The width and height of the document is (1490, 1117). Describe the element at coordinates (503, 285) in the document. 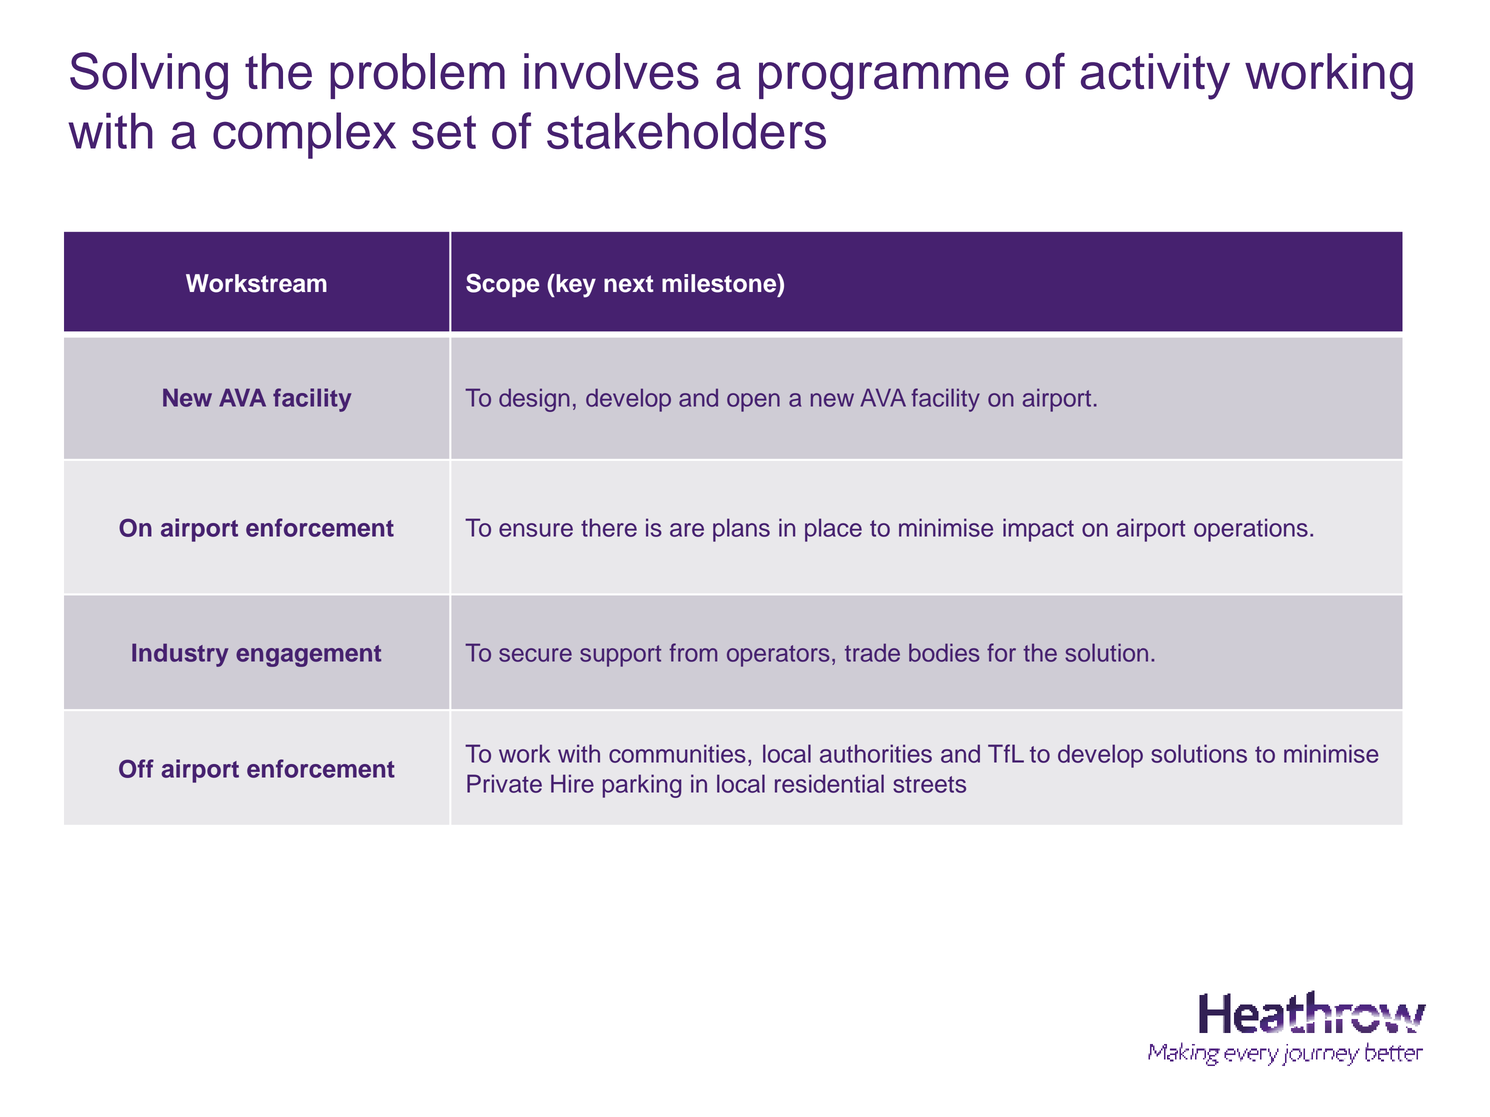

I see `Scope` at that location.
